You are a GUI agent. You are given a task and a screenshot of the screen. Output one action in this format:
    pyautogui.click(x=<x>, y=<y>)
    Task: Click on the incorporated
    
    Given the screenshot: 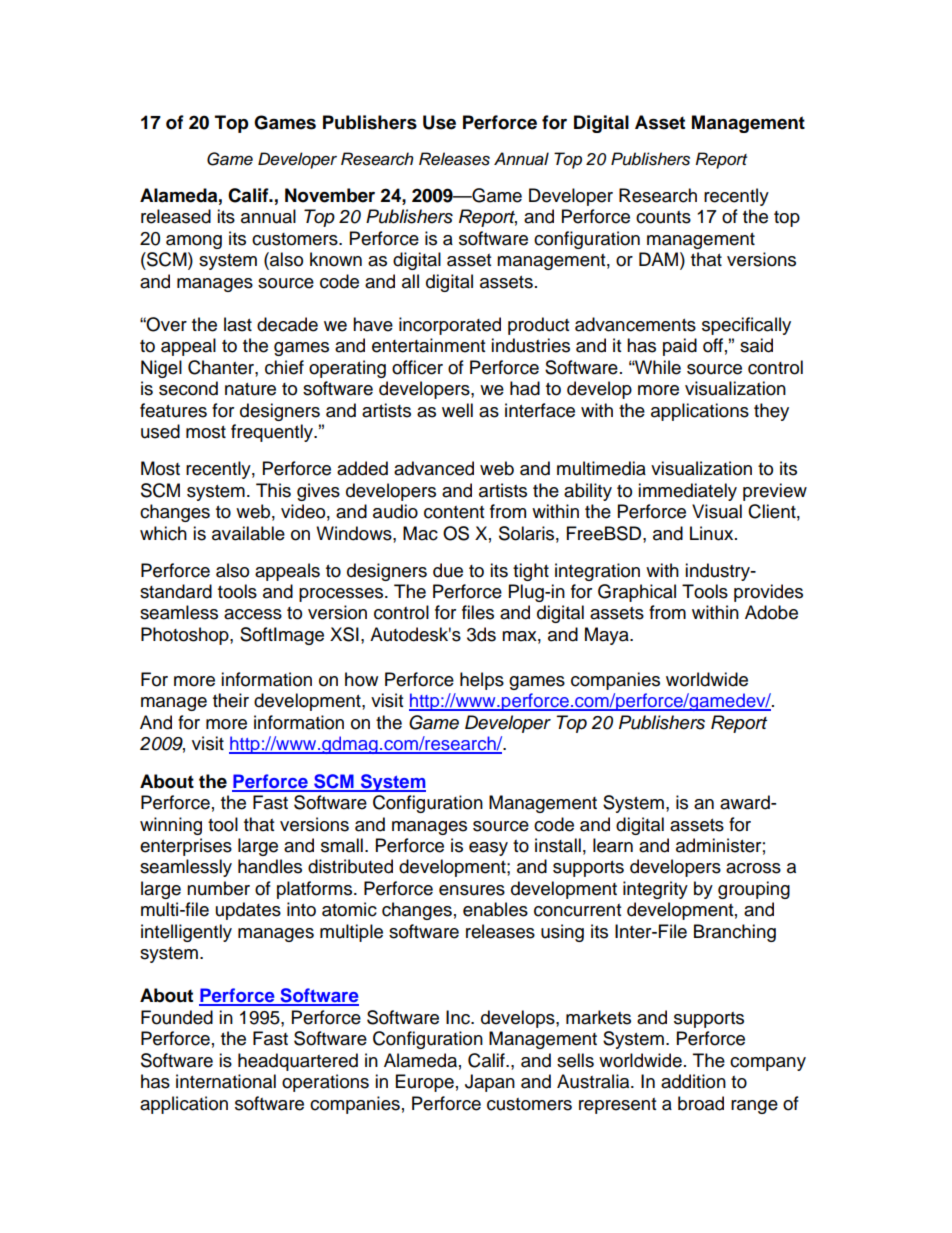 What is the action you would take?
    pyautogui.click(x=450, y=326)
